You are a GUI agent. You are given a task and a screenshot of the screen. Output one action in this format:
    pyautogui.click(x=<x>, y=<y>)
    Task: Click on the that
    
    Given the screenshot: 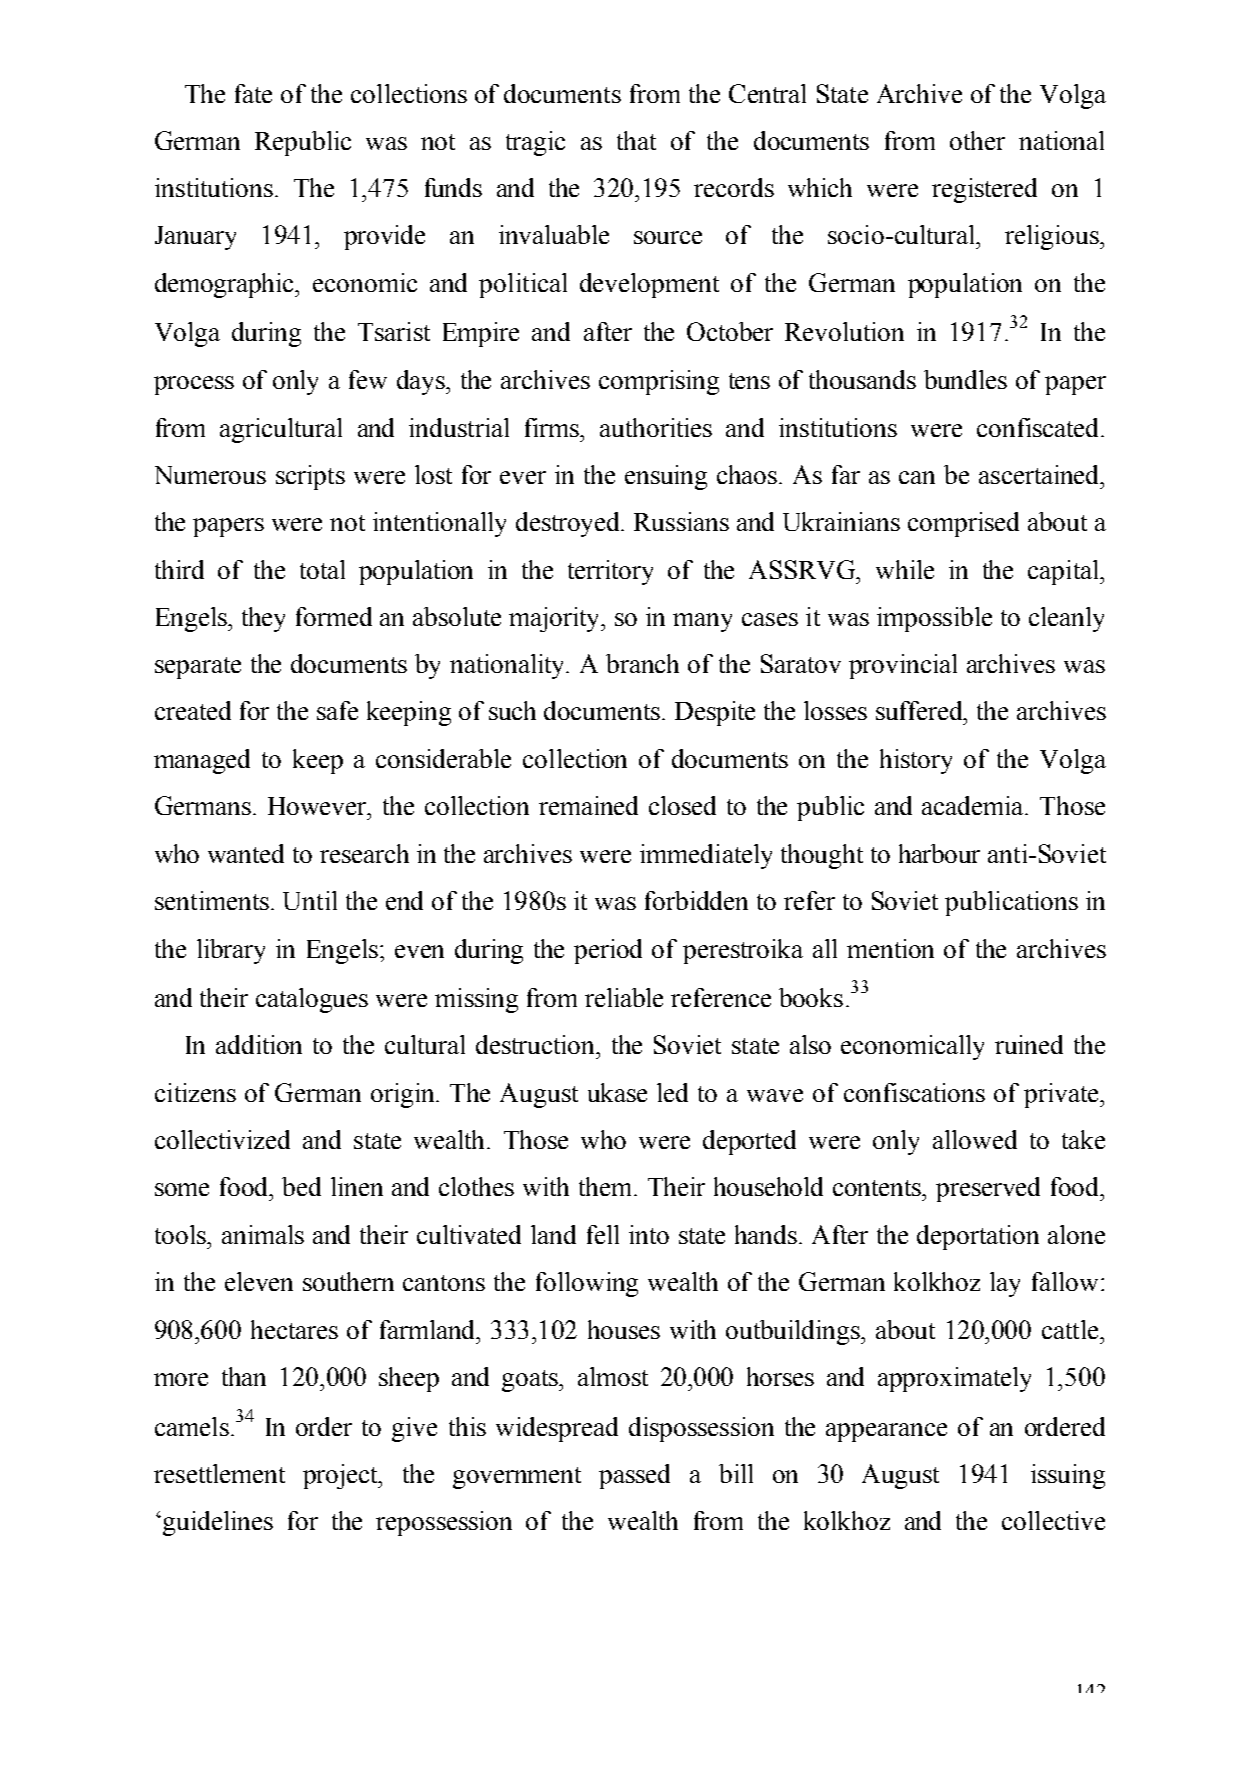 What is the action you would take?
    pyautogui.click(x=636, y=140)
